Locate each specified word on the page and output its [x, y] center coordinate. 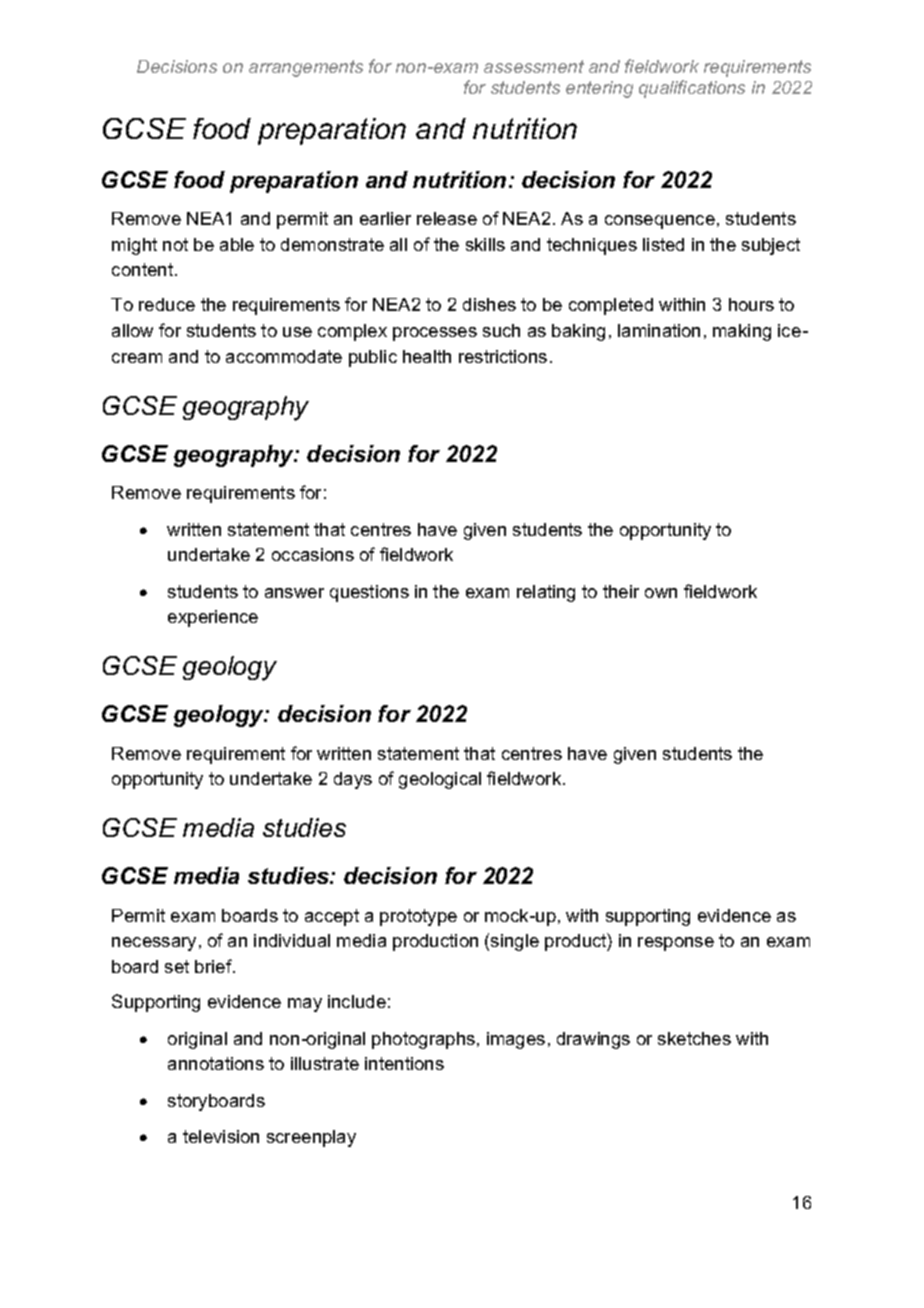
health [427, 356]
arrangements [306, 68]
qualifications [692, 89]
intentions [404, 1063]
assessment [534, 66]
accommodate [284, 356]
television [221, 1136]
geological [440, 780]
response [676, 944]
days [353, 780]
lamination [659, 330]
